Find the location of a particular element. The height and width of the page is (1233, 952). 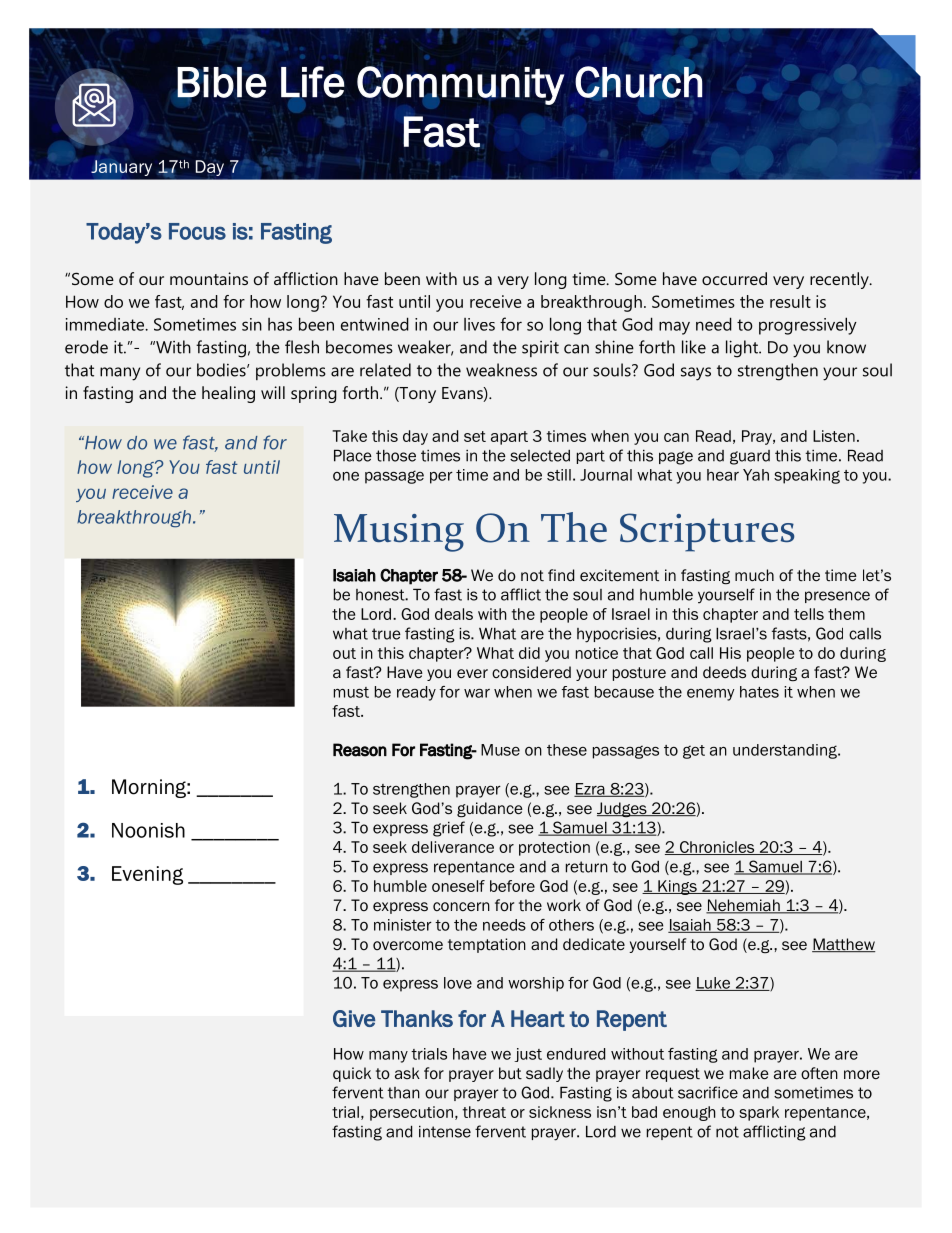

deals is located at coordinates (454, 614).
